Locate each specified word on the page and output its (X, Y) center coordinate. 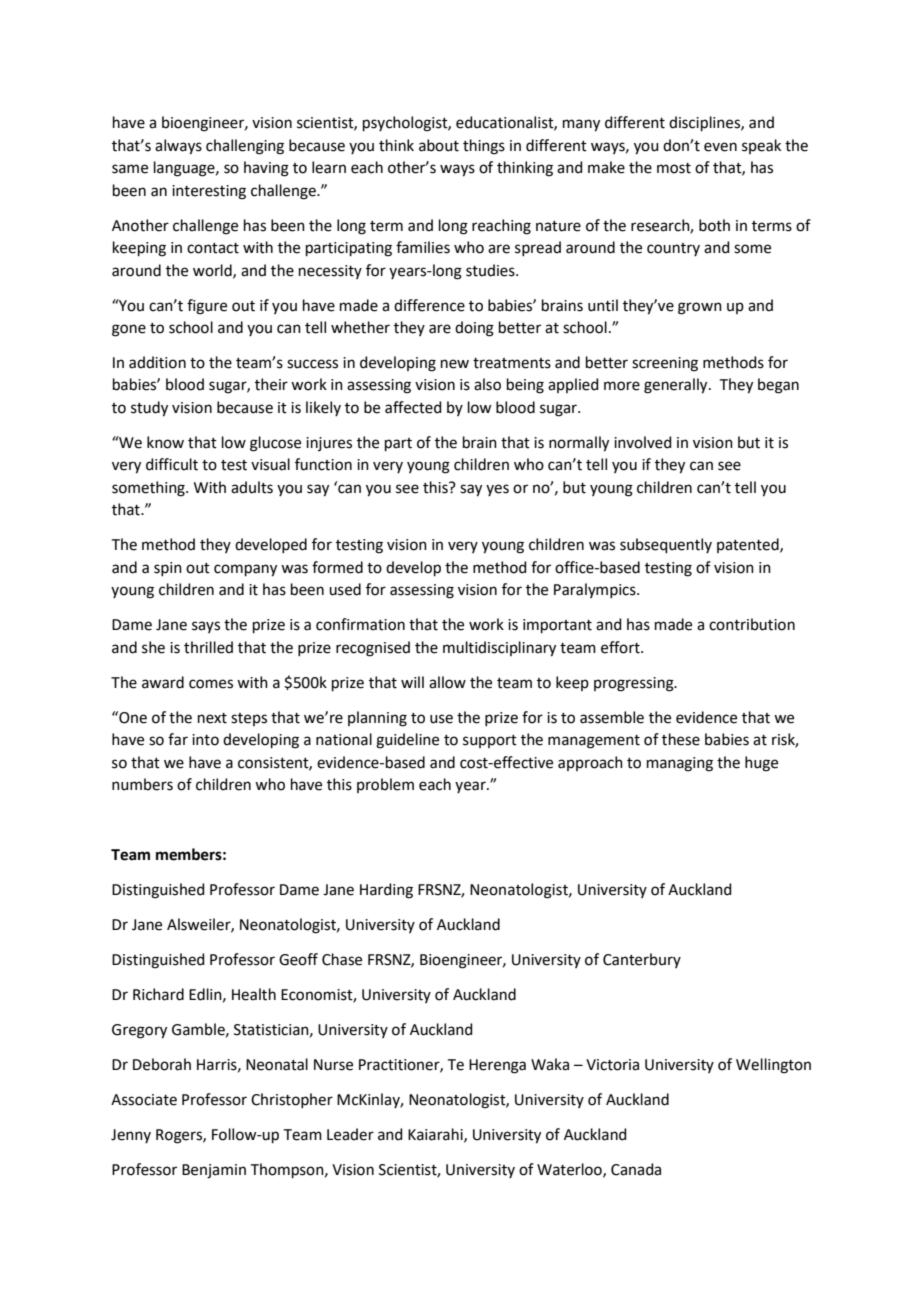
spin (168, 569)
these (681, 739)
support (490, 741)
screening (665, 364)
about (439, 145)
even (720, 147)
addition (157, 362)
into (205, 740)
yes (497, 490)
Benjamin (214, 1171)
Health (254, 994)
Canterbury (642, 960)
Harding (386, 891)
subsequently (666, 545)
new (455, 364)
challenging (245, 147)
